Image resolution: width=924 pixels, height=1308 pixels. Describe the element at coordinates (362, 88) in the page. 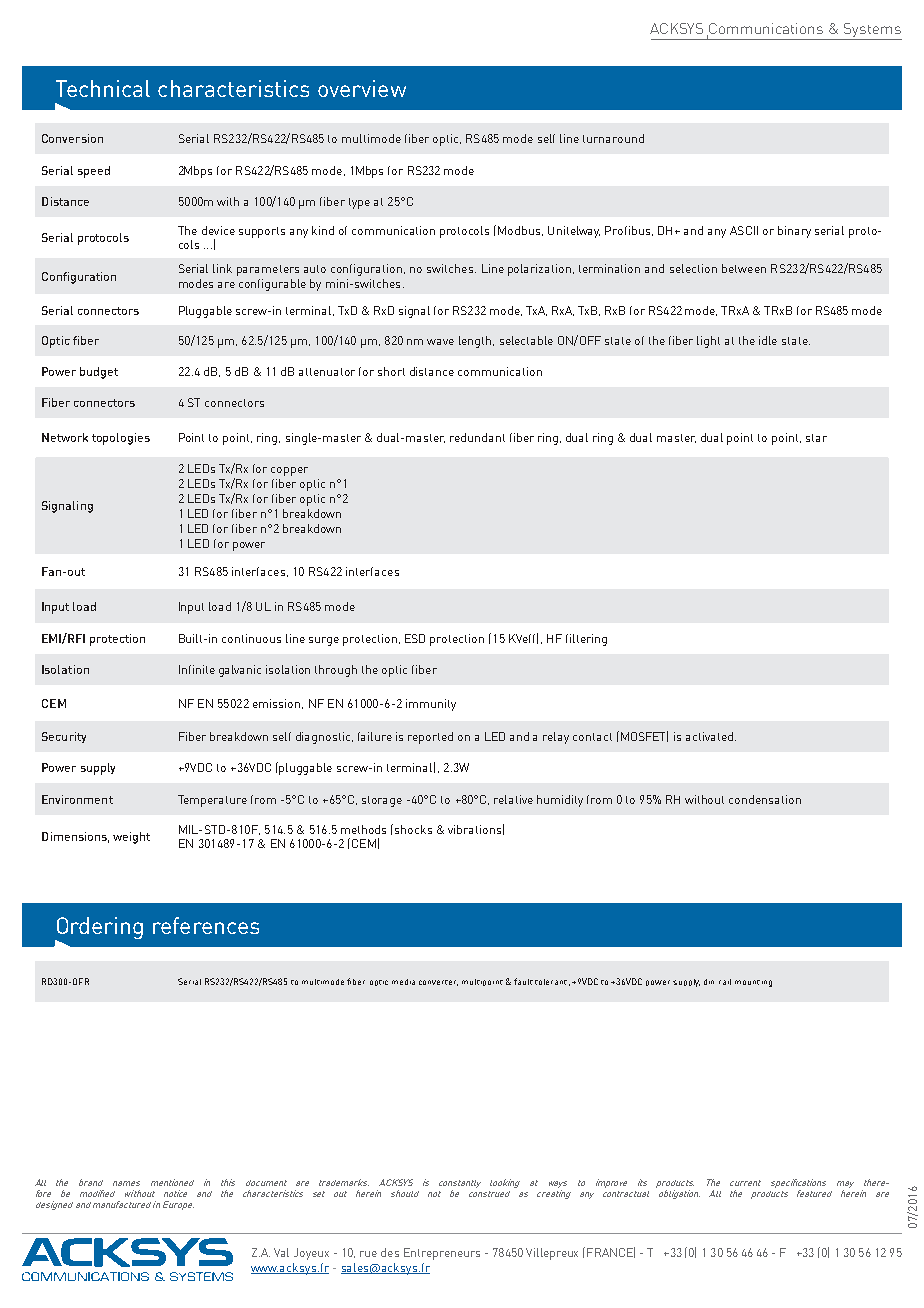

I see `overview` at that location.
